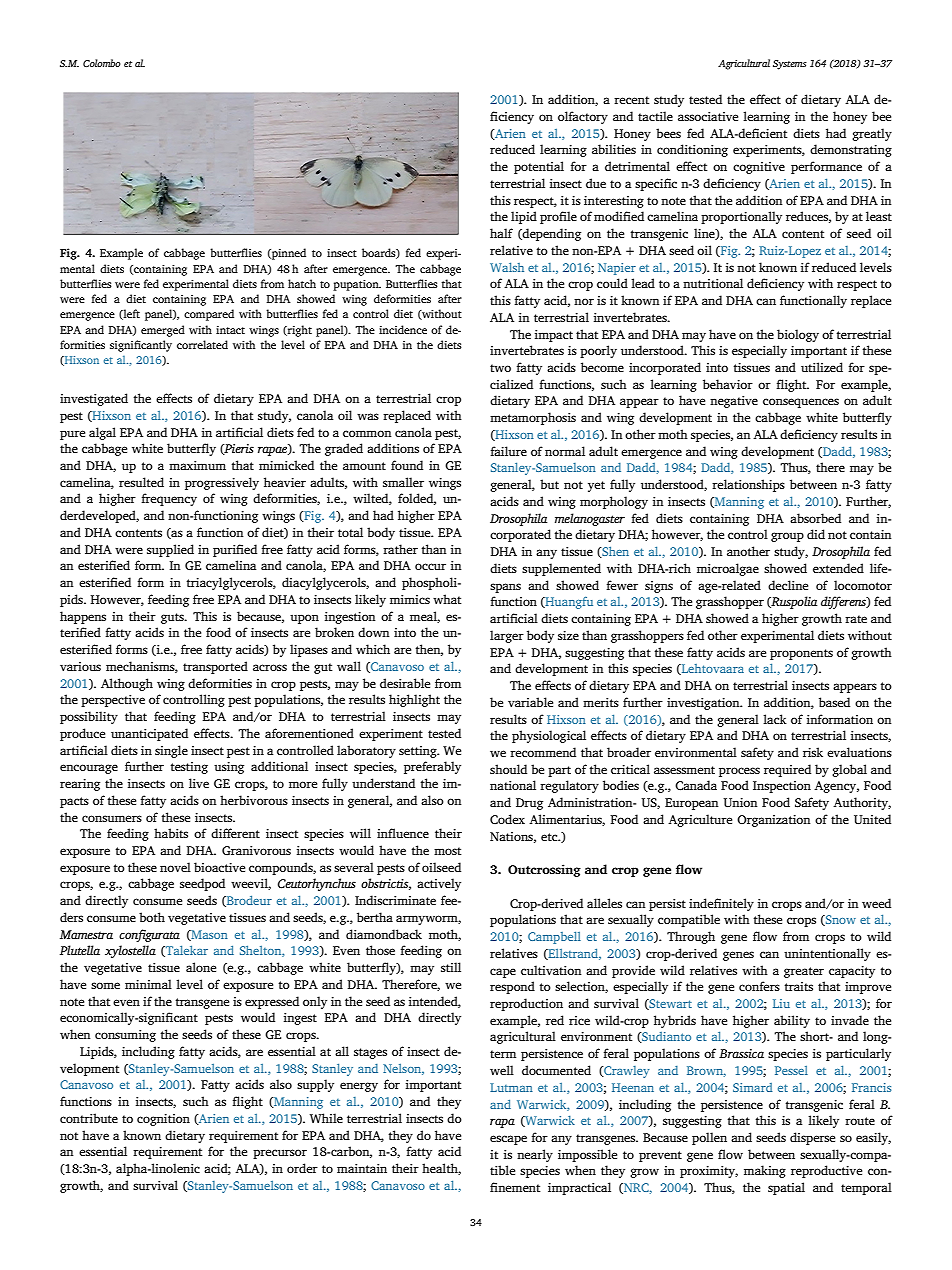  Describe the element at coordinates (801, 654) in the page. I see `proponents` at that location.
